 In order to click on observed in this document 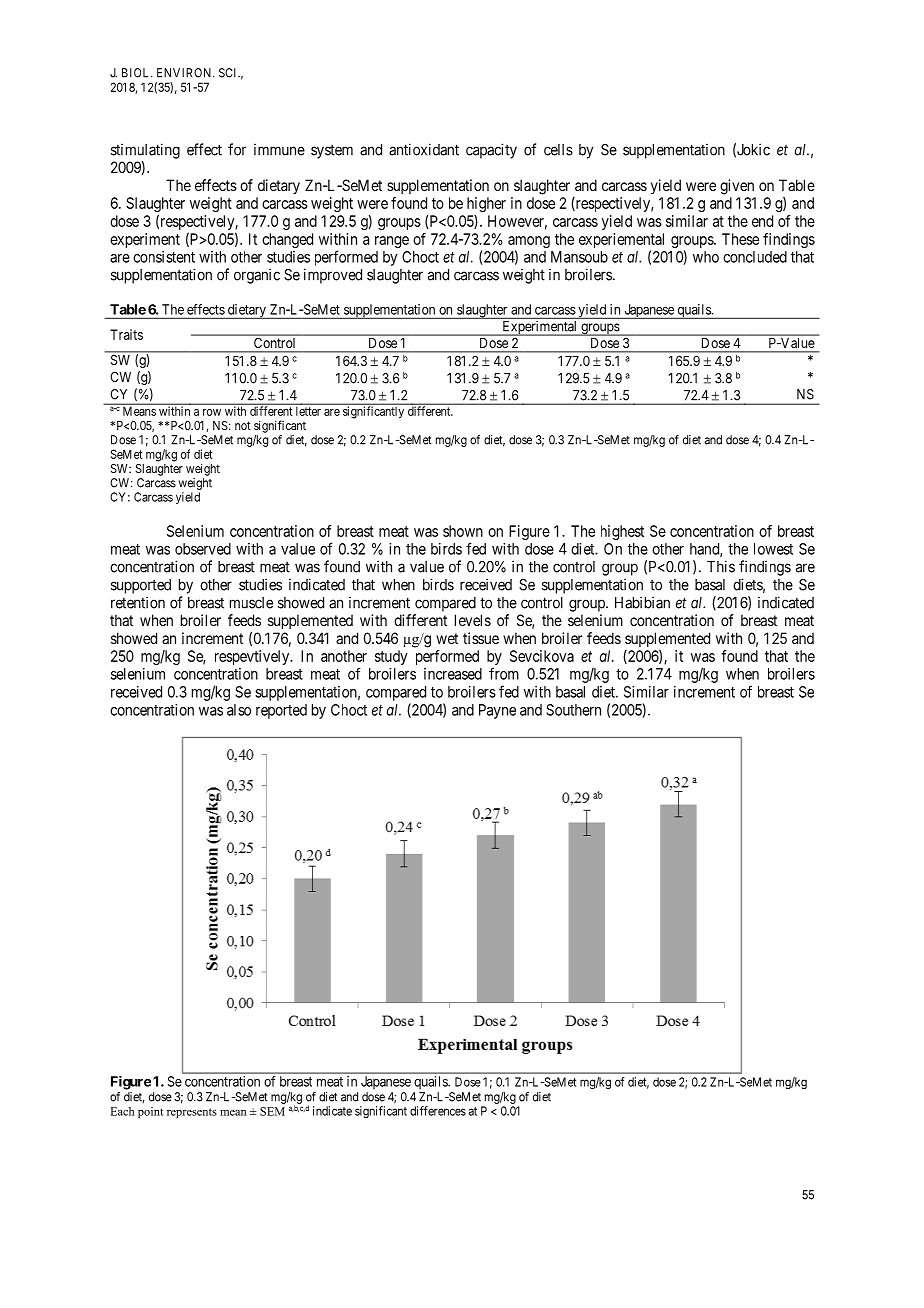, I will do `click(203, 549)`.
